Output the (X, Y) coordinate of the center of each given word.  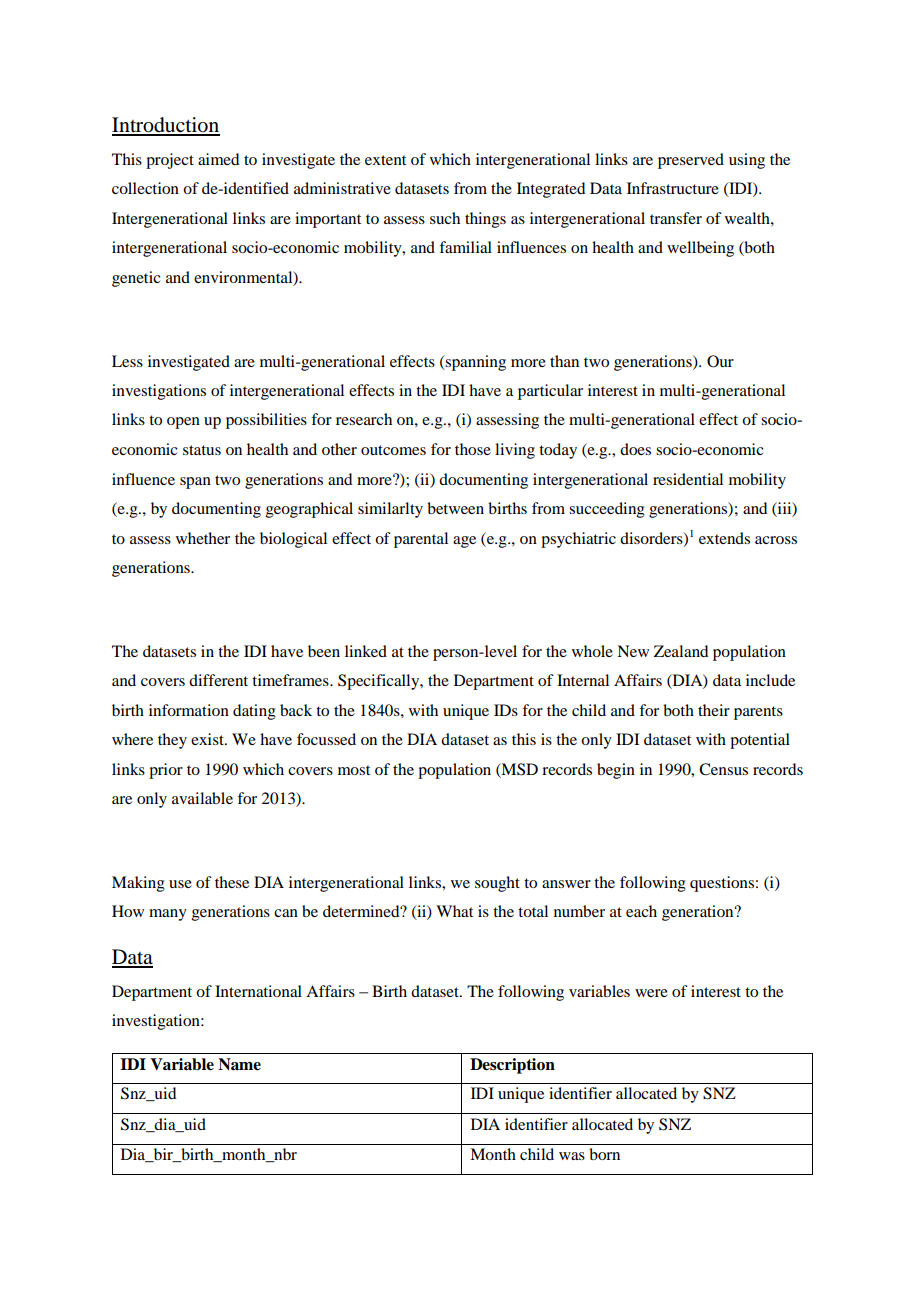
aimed (218, 159)
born (604, 1154)
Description (512, 1066)
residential (688, 479)
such (445, 218)
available (202, 798)
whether (203, 538)
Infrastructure (673, 188)
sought (497, 884)
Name (239, 1064)
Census (723, 769)
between (455, 508)
